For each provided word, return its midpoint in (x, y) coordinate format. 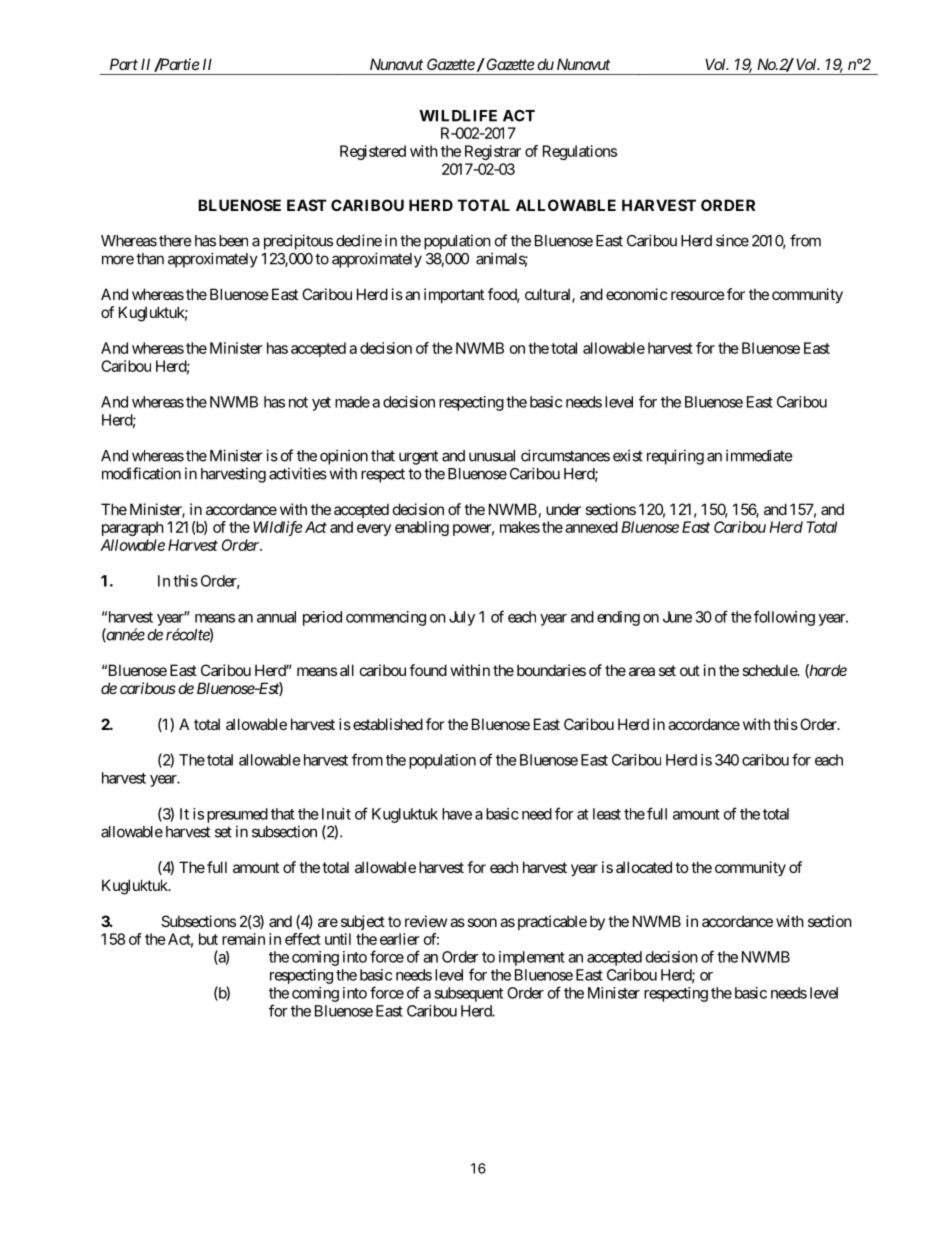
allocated (644, 867)
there (175, 241)
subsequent (468, 994)
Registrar (493, 152)
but (208, 939)
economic (636, 294)
